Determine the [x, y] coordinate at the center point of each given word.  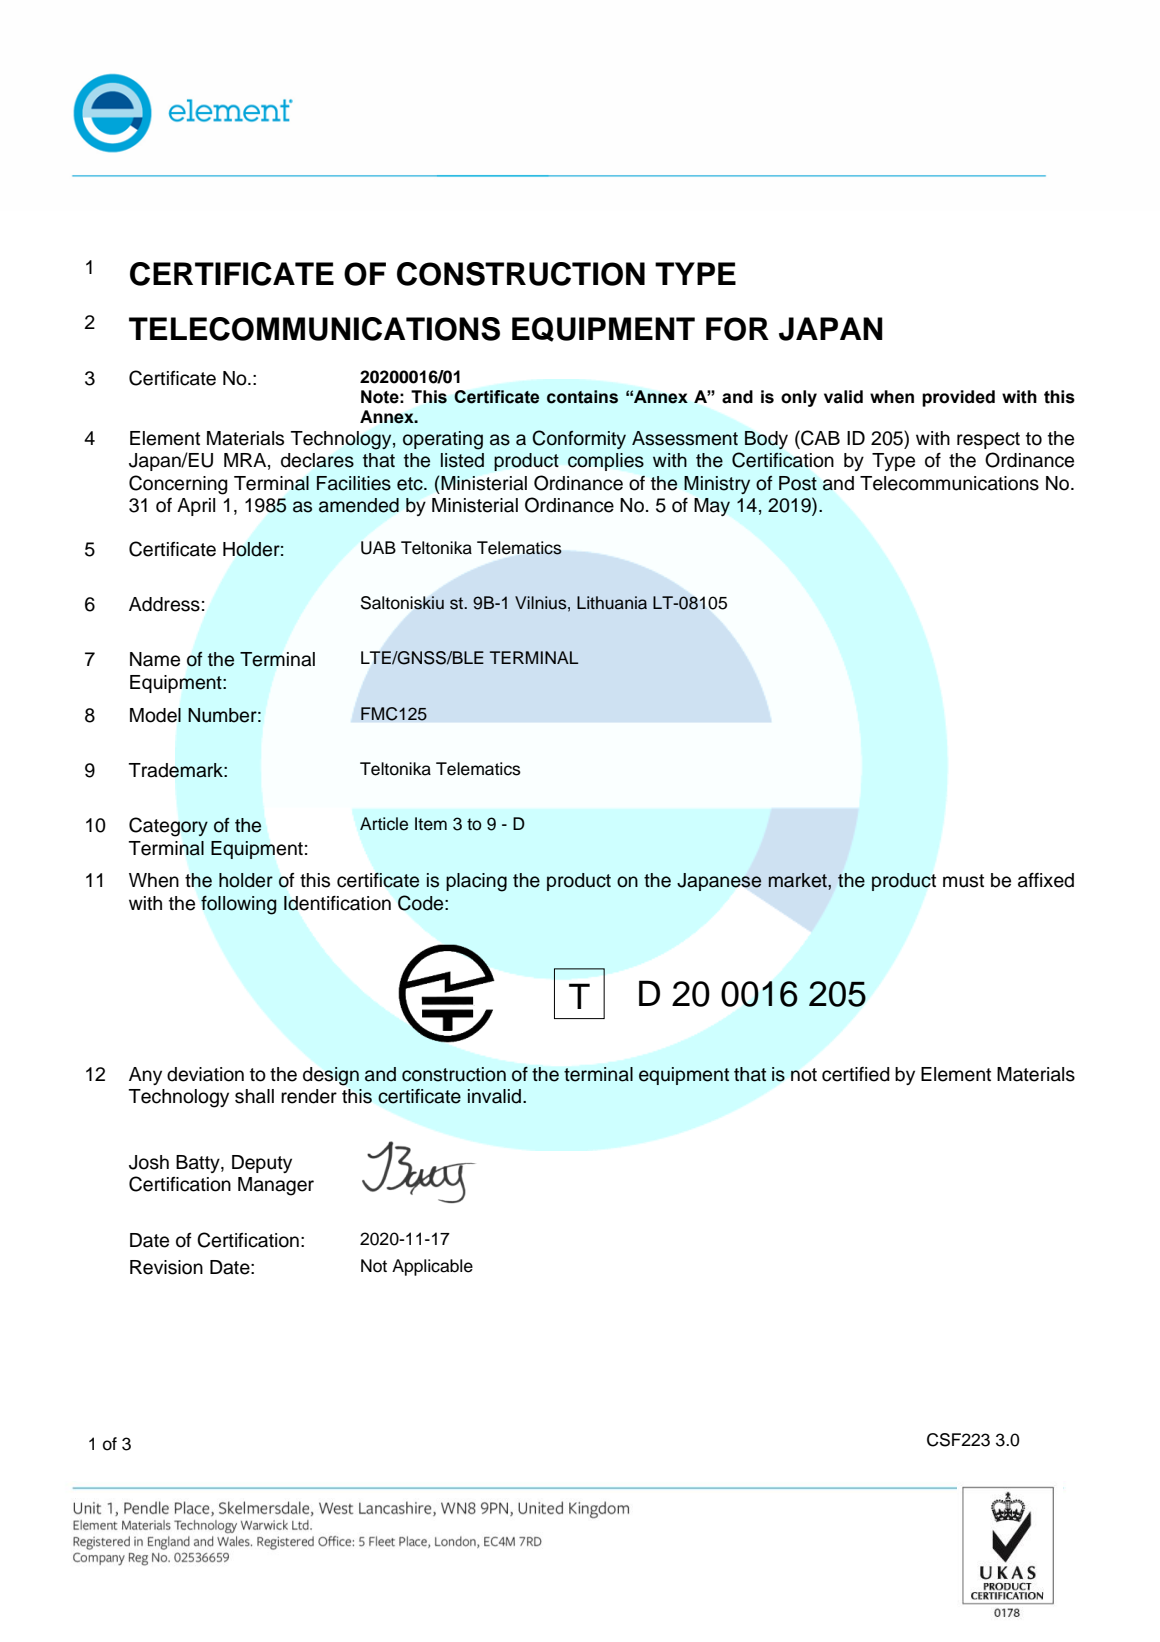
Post [798, 483]
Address [164, 604]
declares [317, 460]
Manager [276, 1186]
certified [856, 1074]
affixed [1046, 880]
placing [476, 882]
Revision [166, 1267]
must [963, 881]
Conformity [579, 439]
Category [168, 827]
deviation [205, 1074]
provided [958, 398]
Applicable [432, 1267]
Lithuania [612, 603]
